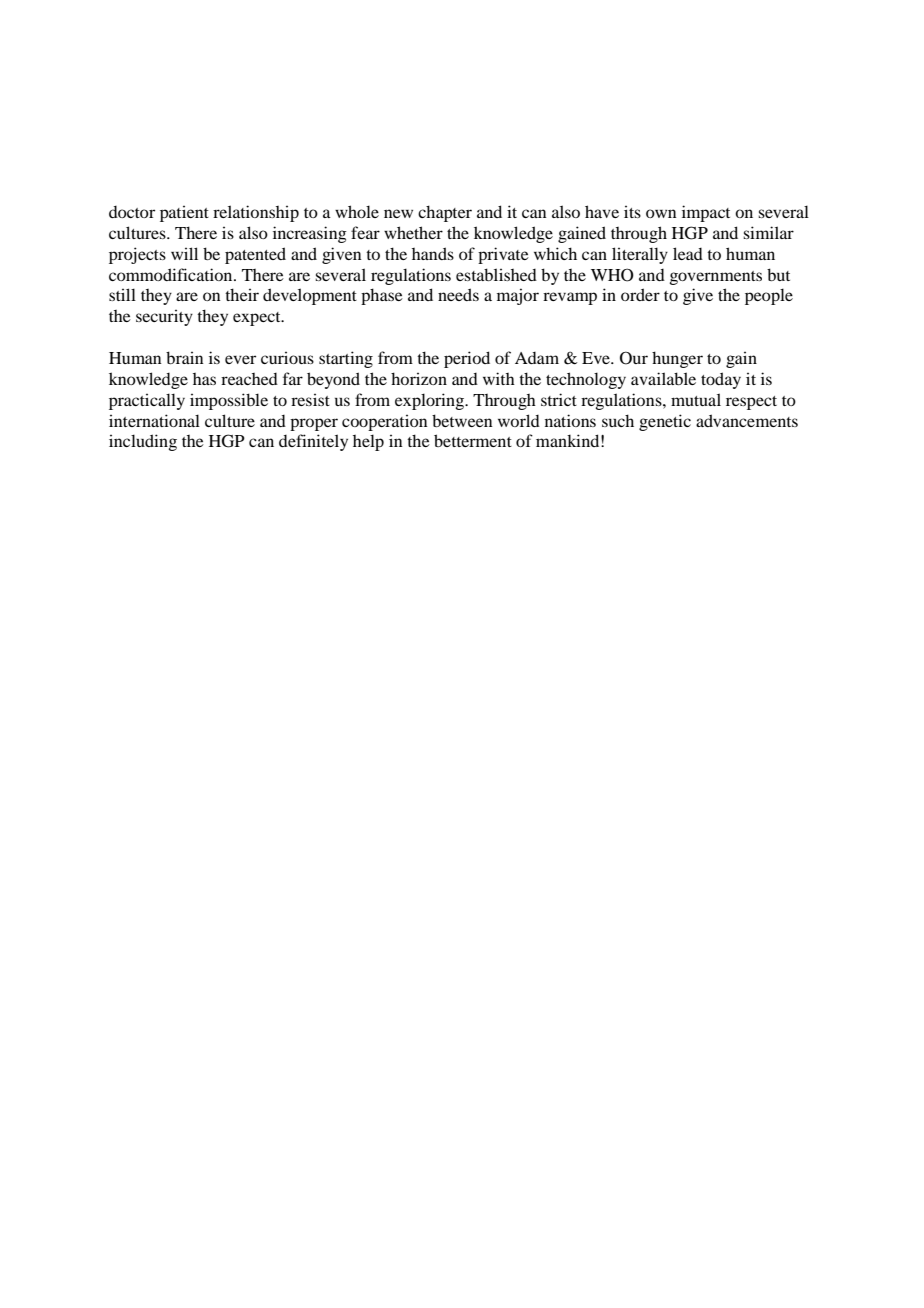  Describe the element at coordinates (445, 213) in the page. I see `chapter` at that location.
